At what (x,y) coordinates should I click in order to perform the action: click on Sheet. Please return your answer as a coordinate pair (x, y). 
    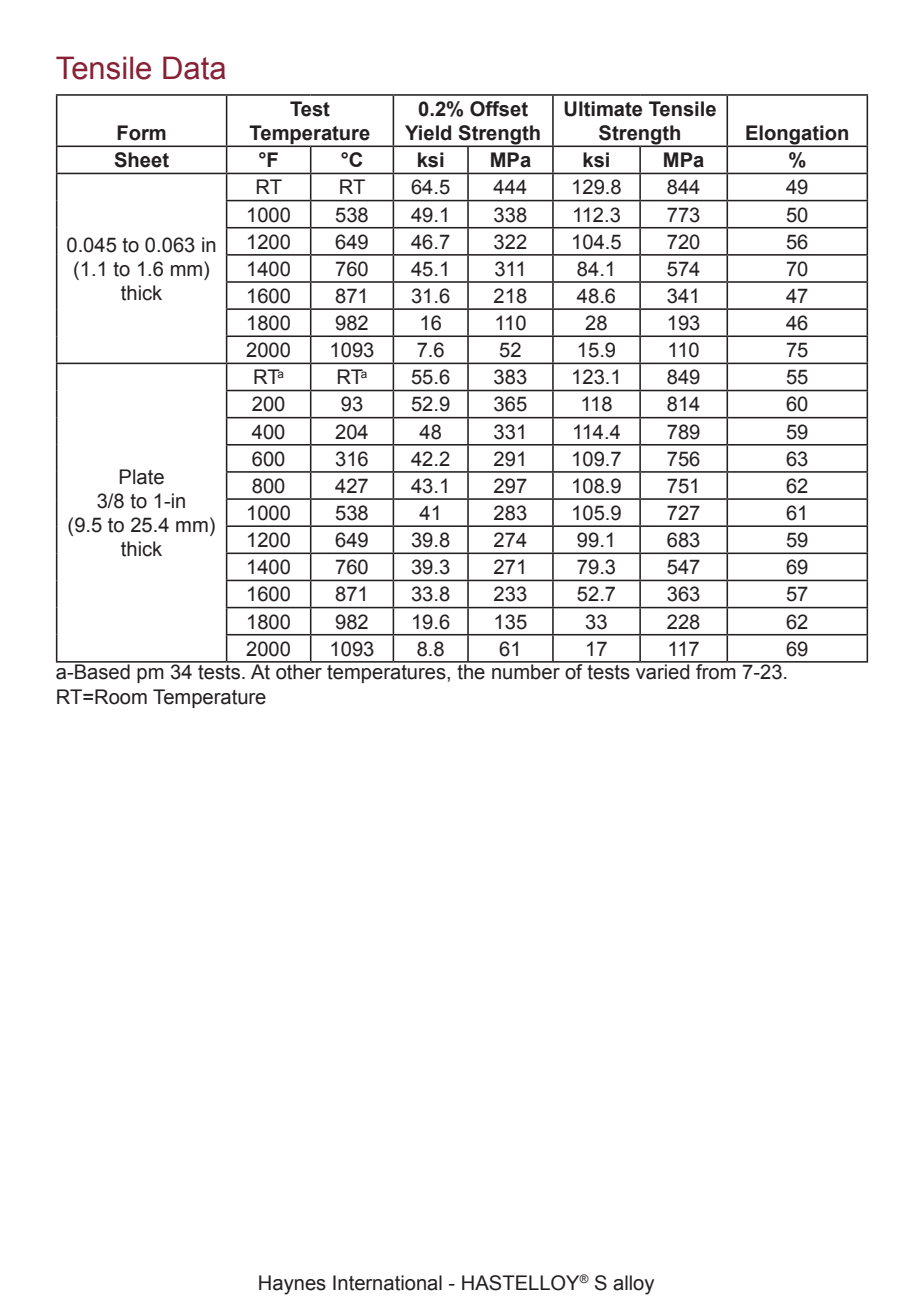
    Looking at the image, I should click on (141, 160).
